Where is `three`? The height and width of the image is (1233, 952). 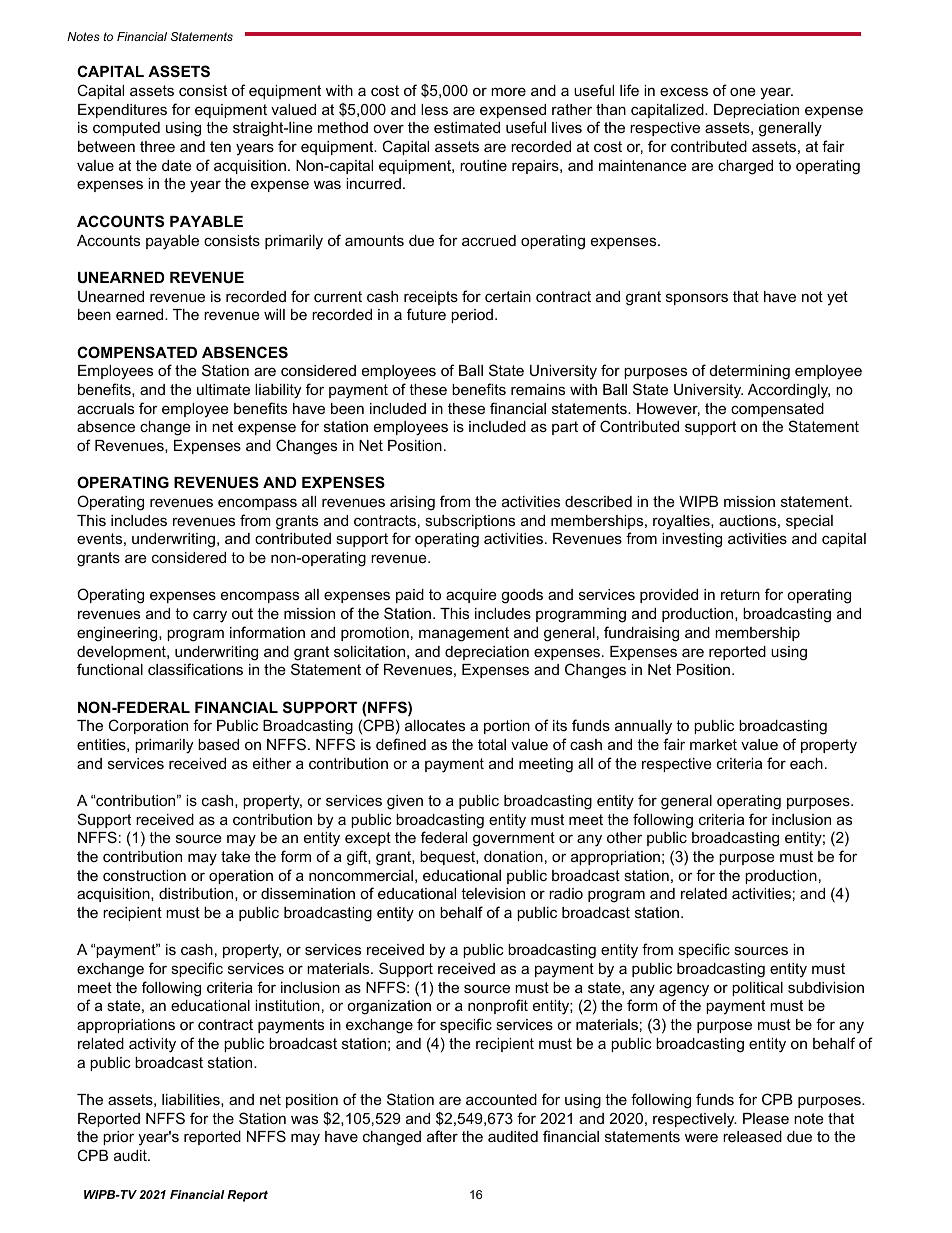
three is located at coordinates (157, 146).
